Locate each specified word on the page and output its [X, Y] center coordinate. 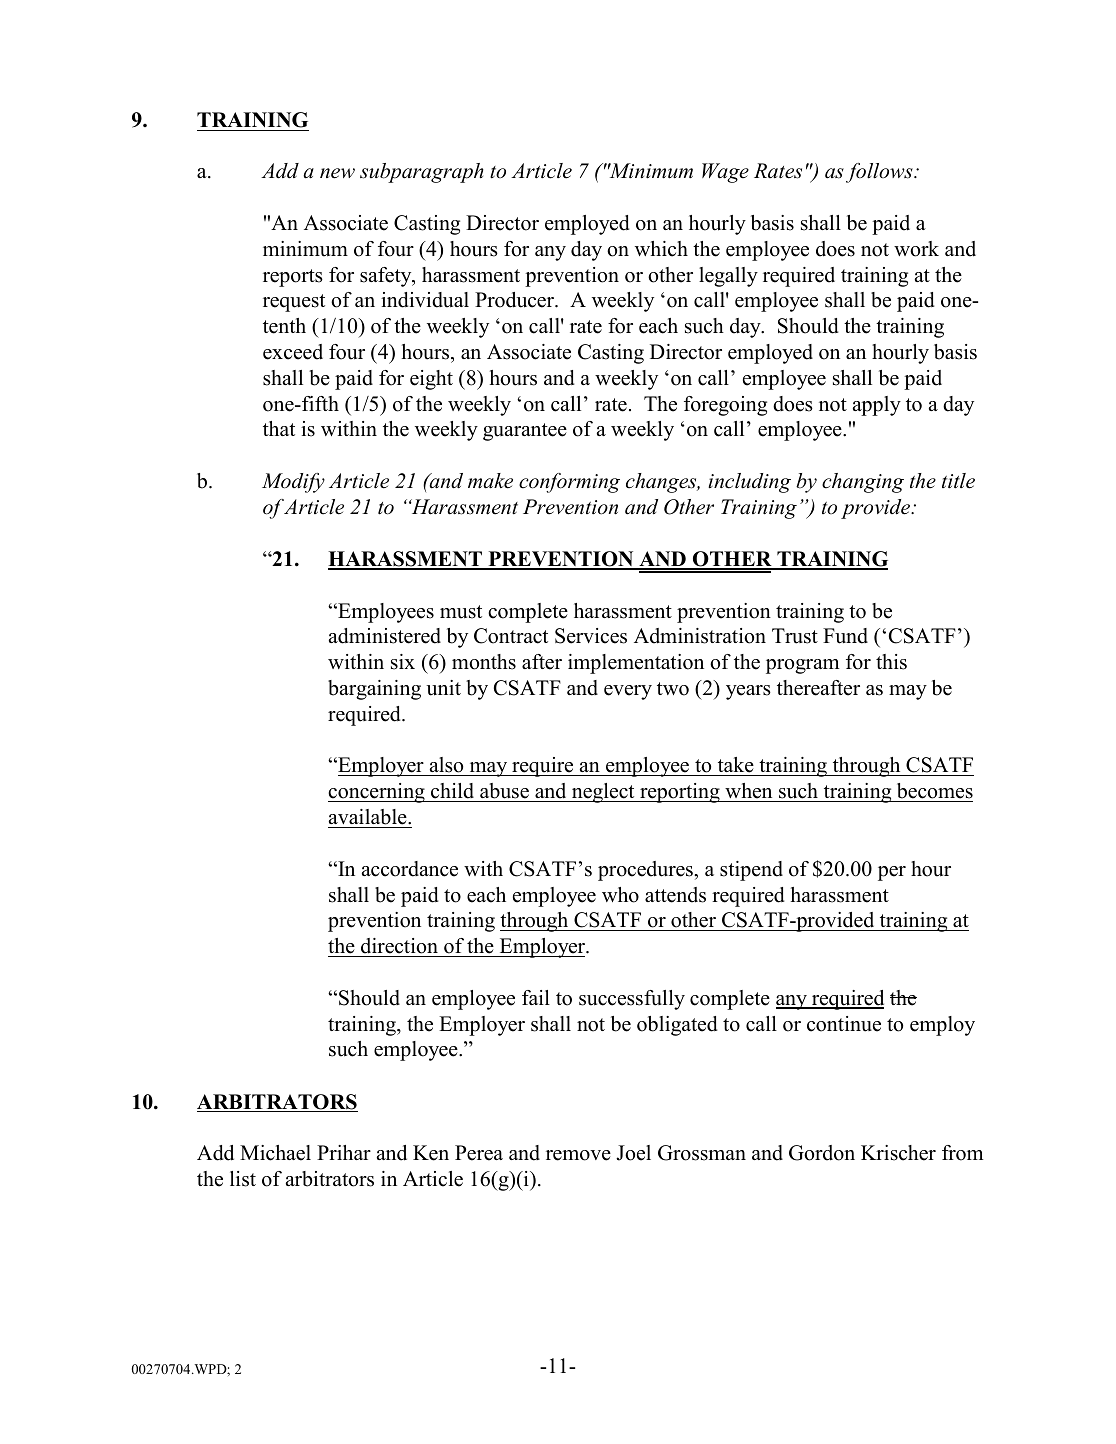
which [661, 249]
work [916, 249]
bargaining [374, 690]
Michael [275, 1153]
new [337, 173]
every [628, 692]
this [891, 662]
